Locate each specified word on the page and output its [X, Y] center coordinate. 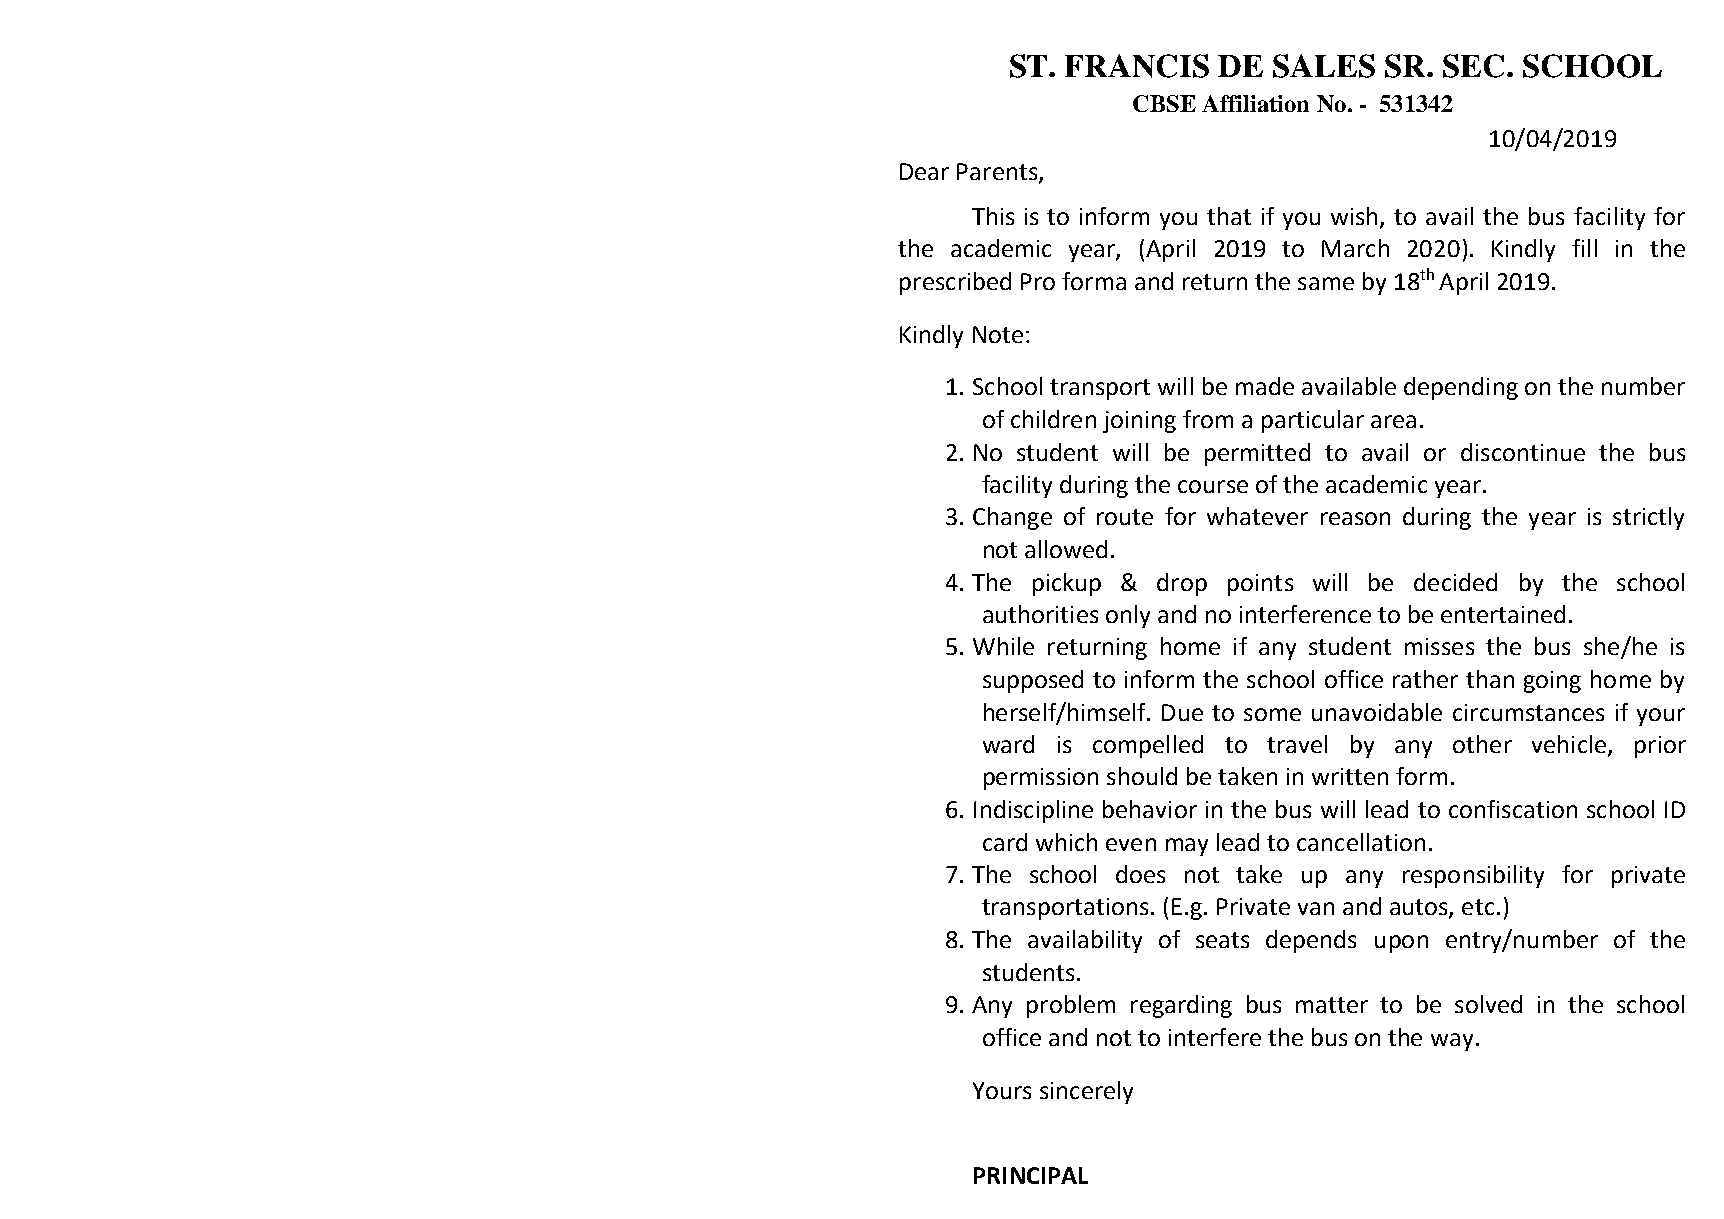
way [1454, 1042]
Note [998, 334]
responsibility [1473, 876]
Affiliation [1255, 103]
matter [1332, 1005]
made [1265, 386]
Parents [998, 172]
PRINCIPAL [1031, 1175]
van [1316, 908]
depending [1461, 388]
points [1260, 585]
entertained [1503, 614]
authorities [1040, 614]
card [1005, 842]
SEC [1475, 66]
